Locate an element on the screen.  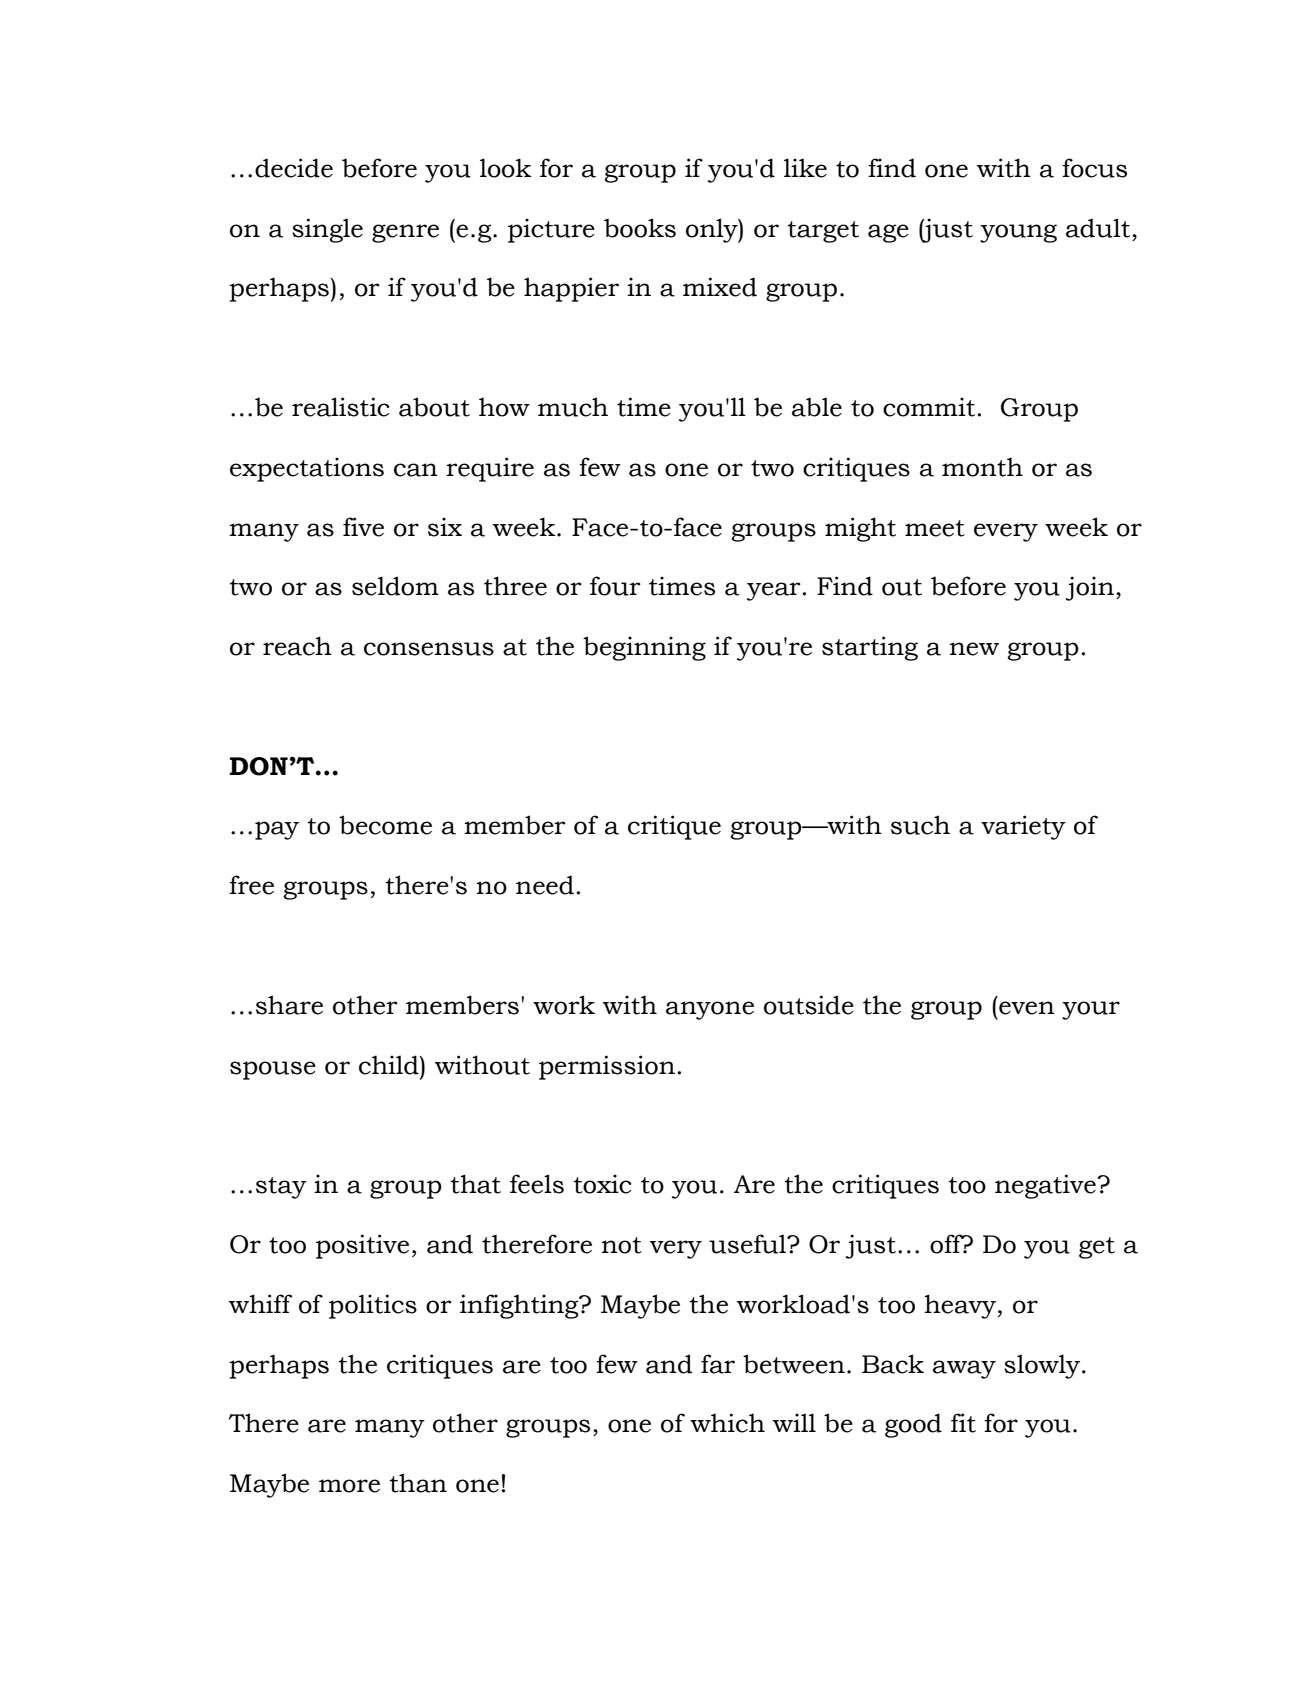
stay is located at coordinates (281, 1188).
